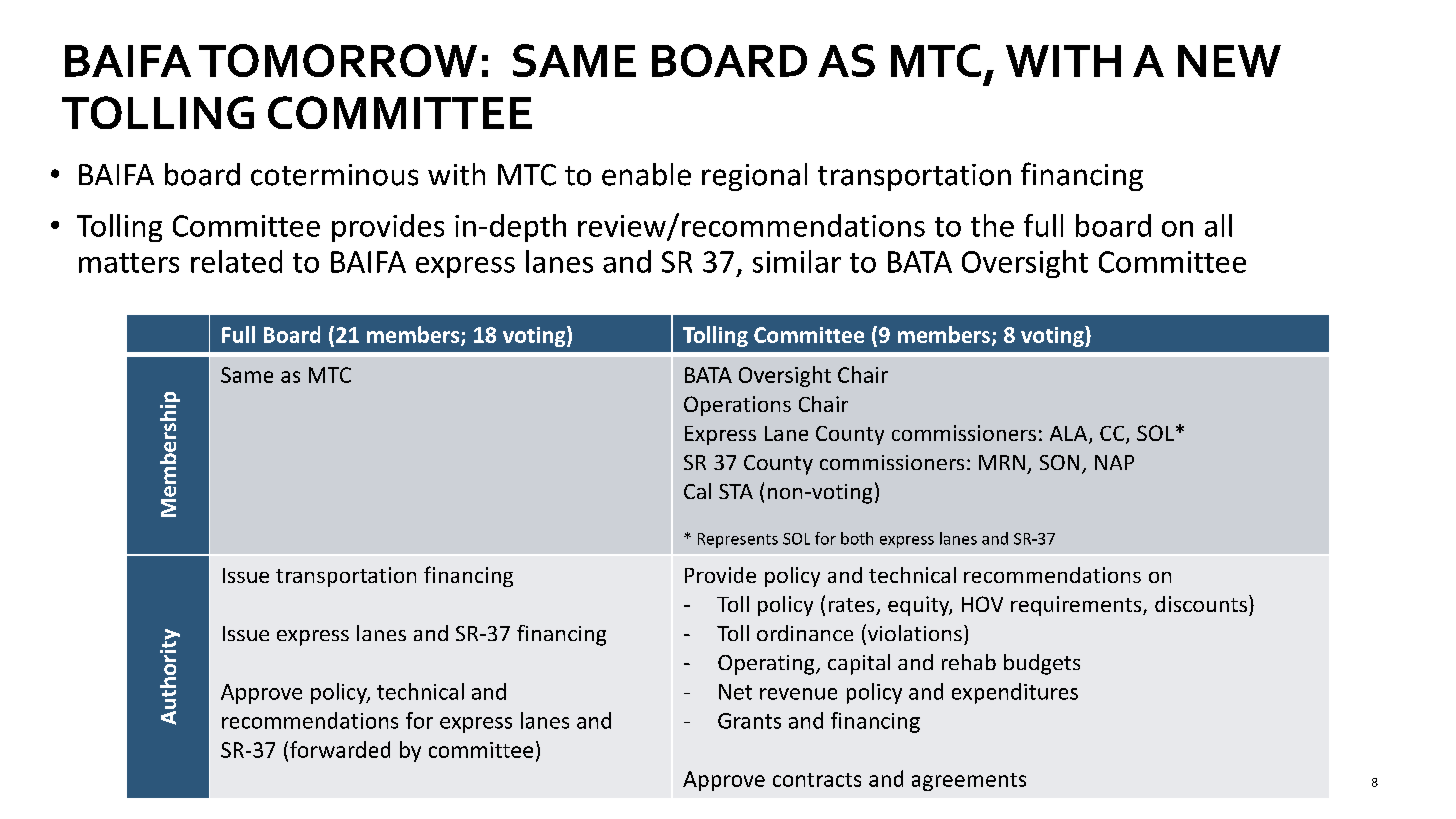 This page has width=1456, height=819. What do you see at coordinates (736, 491) in the page?
I see `STA` at bounding box center [736, 491].
